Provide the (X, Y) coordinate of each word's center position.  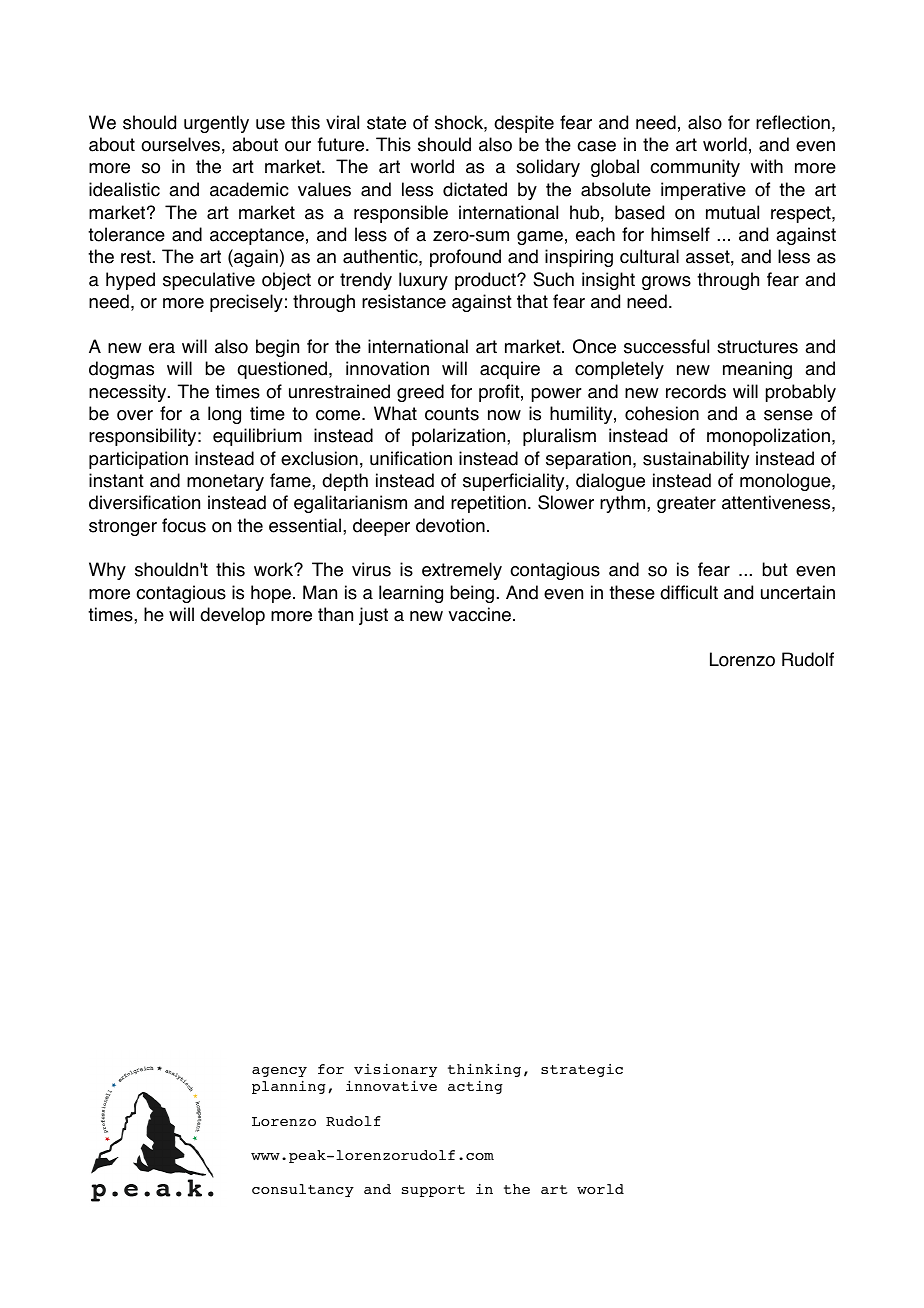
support (433, 1191)
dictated (475, 189)
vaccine (480, 614)
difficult (689, 592)
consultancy (303, 1190)
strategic (582, 1070)
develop (232, 616)
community (695, 168)
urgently (216, 124)
